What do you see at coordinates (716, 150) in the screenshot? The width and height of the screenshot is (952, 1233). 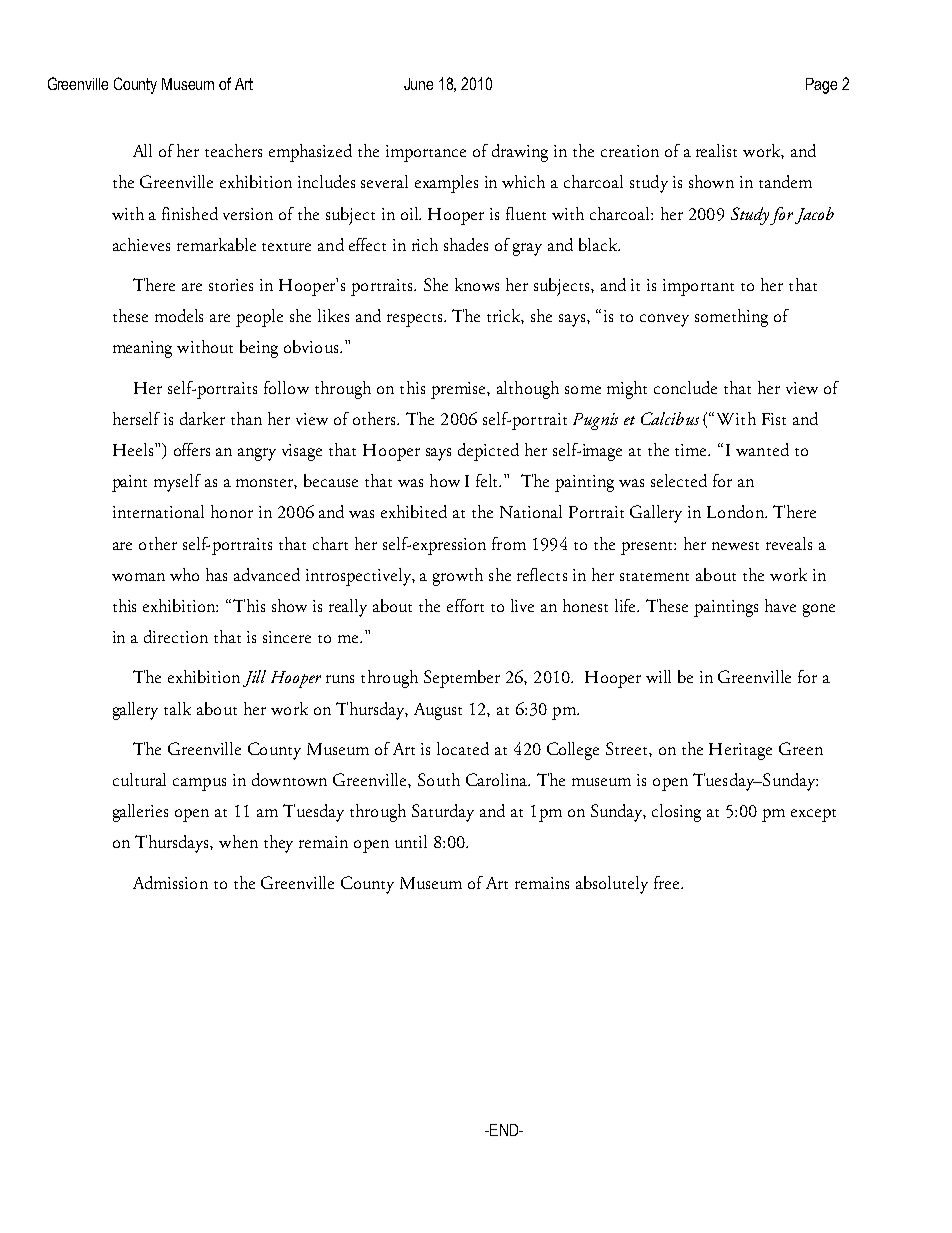 I see `realist` at bounding box center [716, 150].
